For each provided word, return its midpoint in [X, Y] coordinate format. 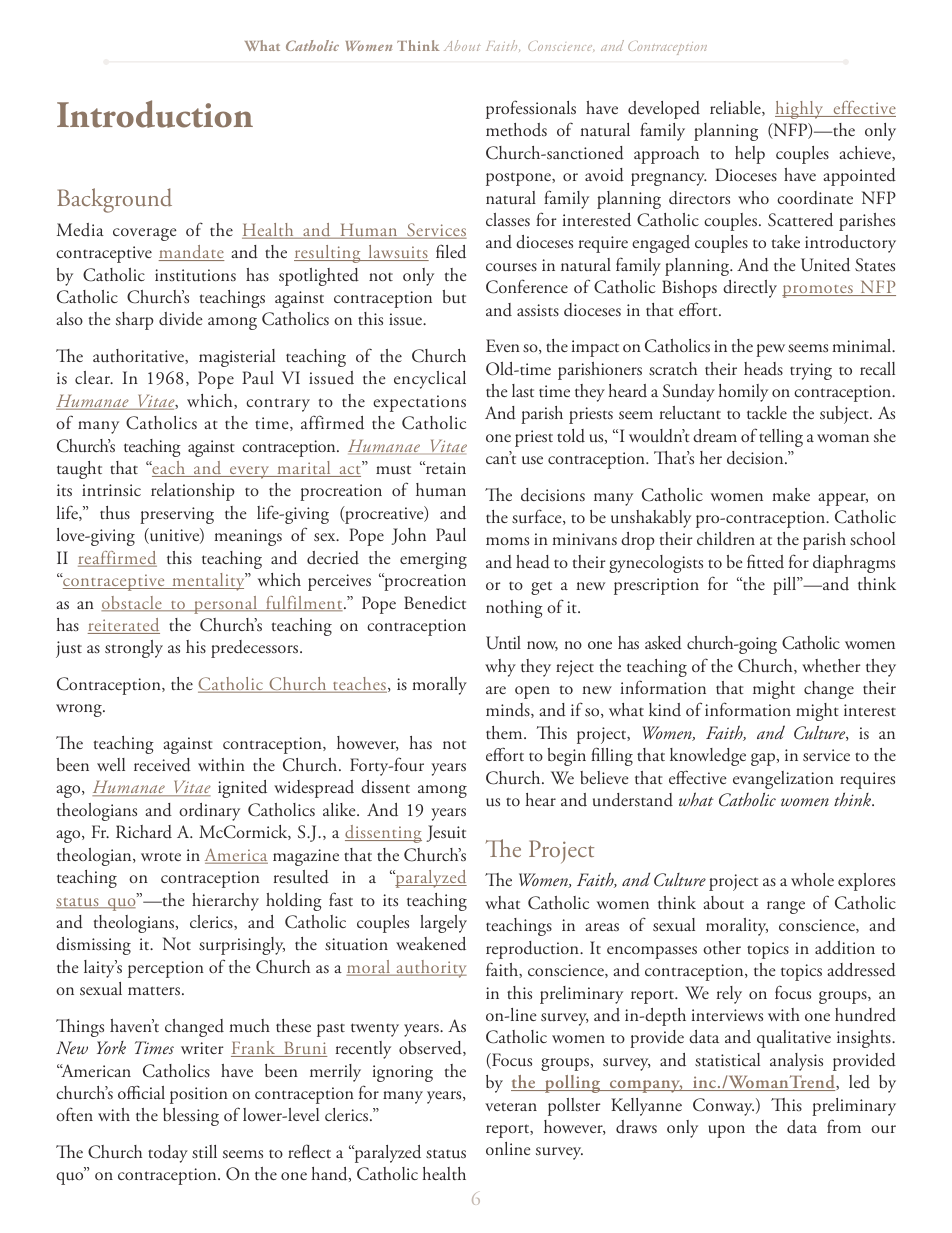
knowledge [708, 757]
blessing [191, 1117]
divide [181, 319]
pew [770, 350]
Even [503, 345]
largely [443, 924]
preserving [177, 515]
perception [166, 969]
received [162, 765]
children [726, 539]
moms [507, 541]
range [786, 907]
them [505, 732]
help [750, 155]
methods [516, 130]
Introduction [155, 114]
